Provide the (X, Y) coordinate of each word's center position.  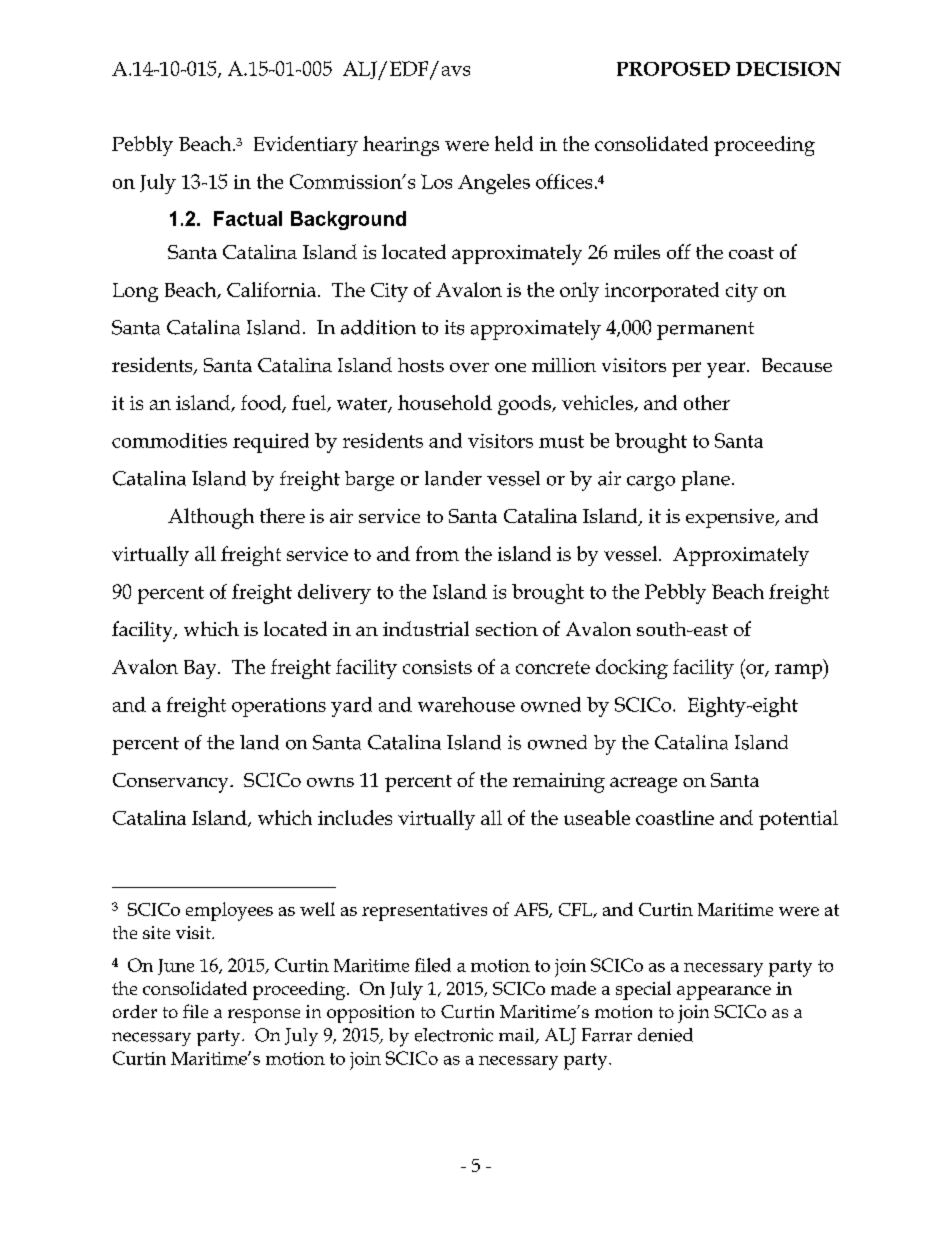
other (707, 402)
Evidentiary (306, 146)
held (514, 143)
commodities (169, 440)
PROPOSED (673, 69)
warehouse (466, 704)
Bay (201, 669)
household (445, 402)
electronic (454, 1035)
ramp (800, 671)
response (264, 1016)
